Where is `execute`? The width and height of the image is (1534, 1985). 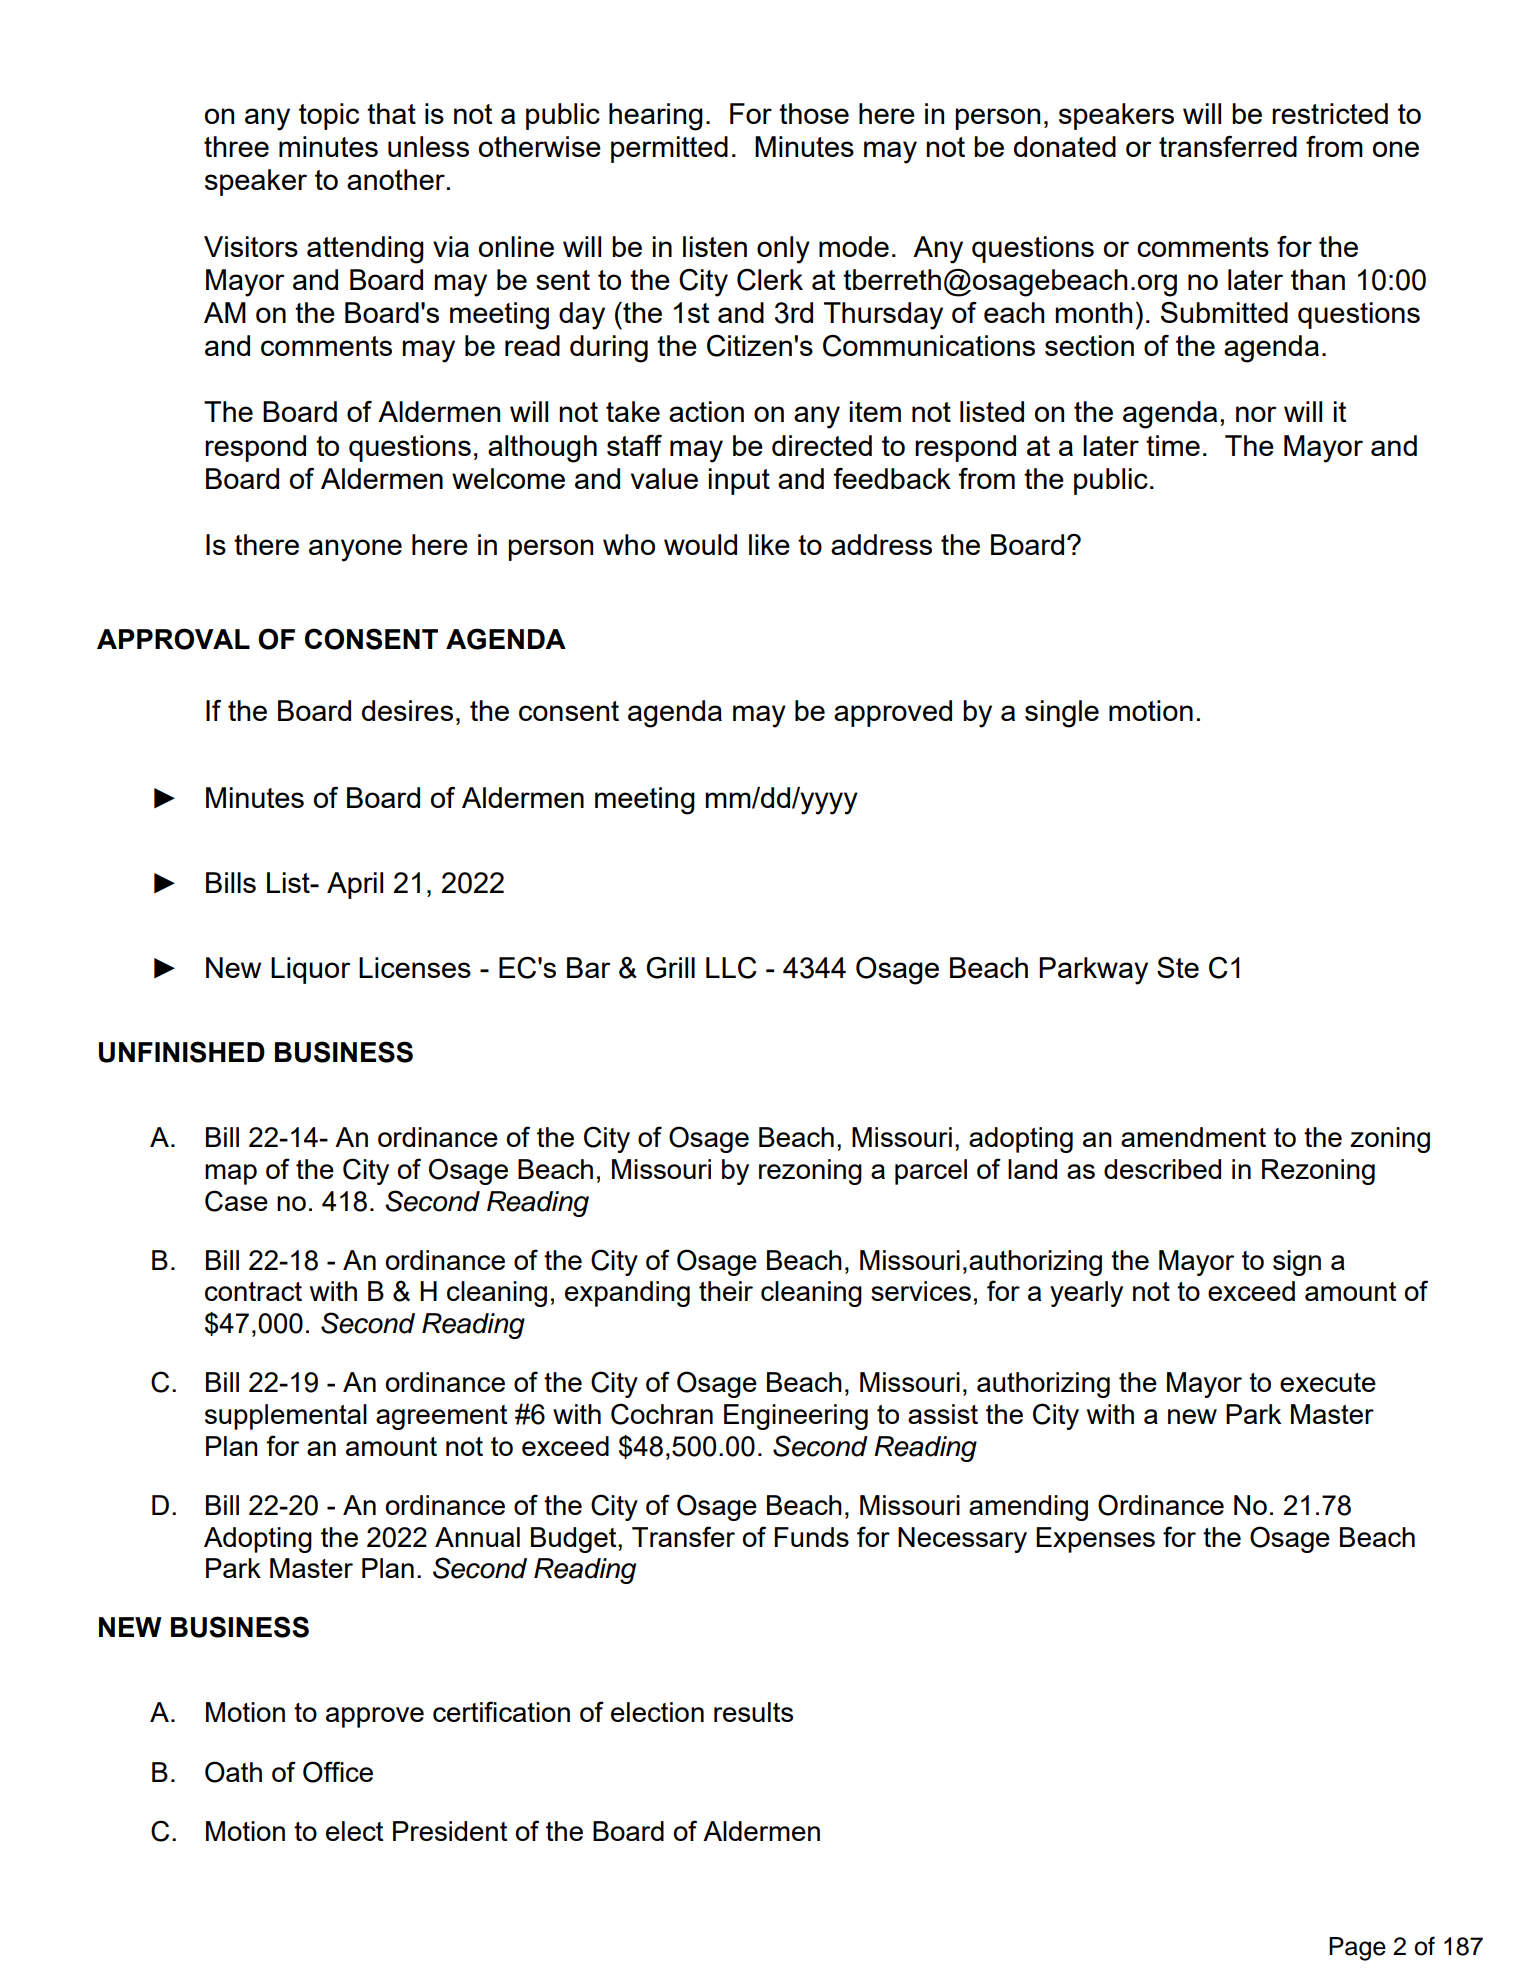
execute is located at coordinates (1328, 1382).
